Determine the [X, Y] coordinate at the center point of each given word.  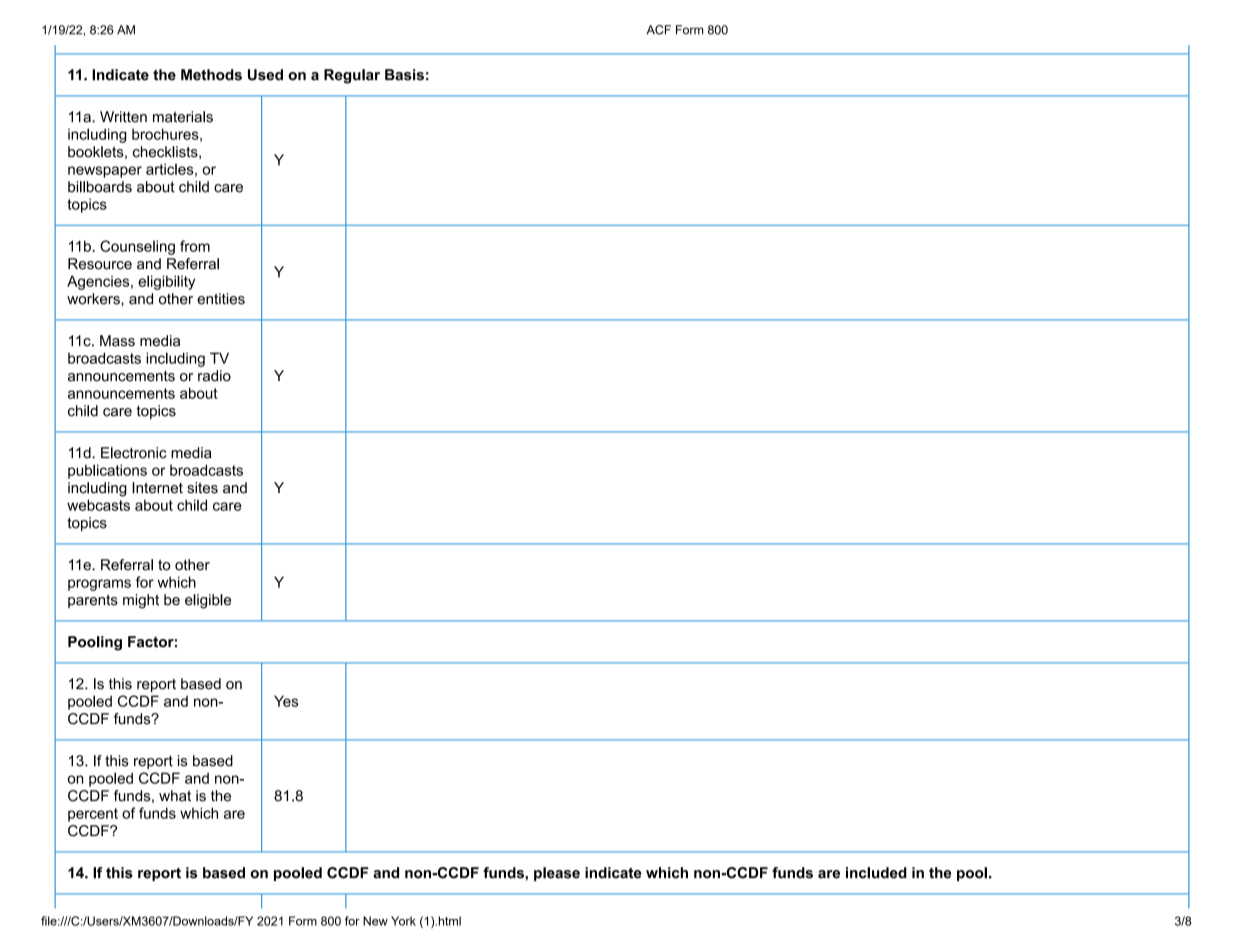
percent [93, 815]
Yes [286, 701]
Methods [211, 75]
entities [221, 299]
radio [214, 376]
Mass [117, 341]
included [876, 873]
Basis [404, 75]
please [557, 874]
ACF [659, 30]
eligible [208, 601]
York [403, 921]
